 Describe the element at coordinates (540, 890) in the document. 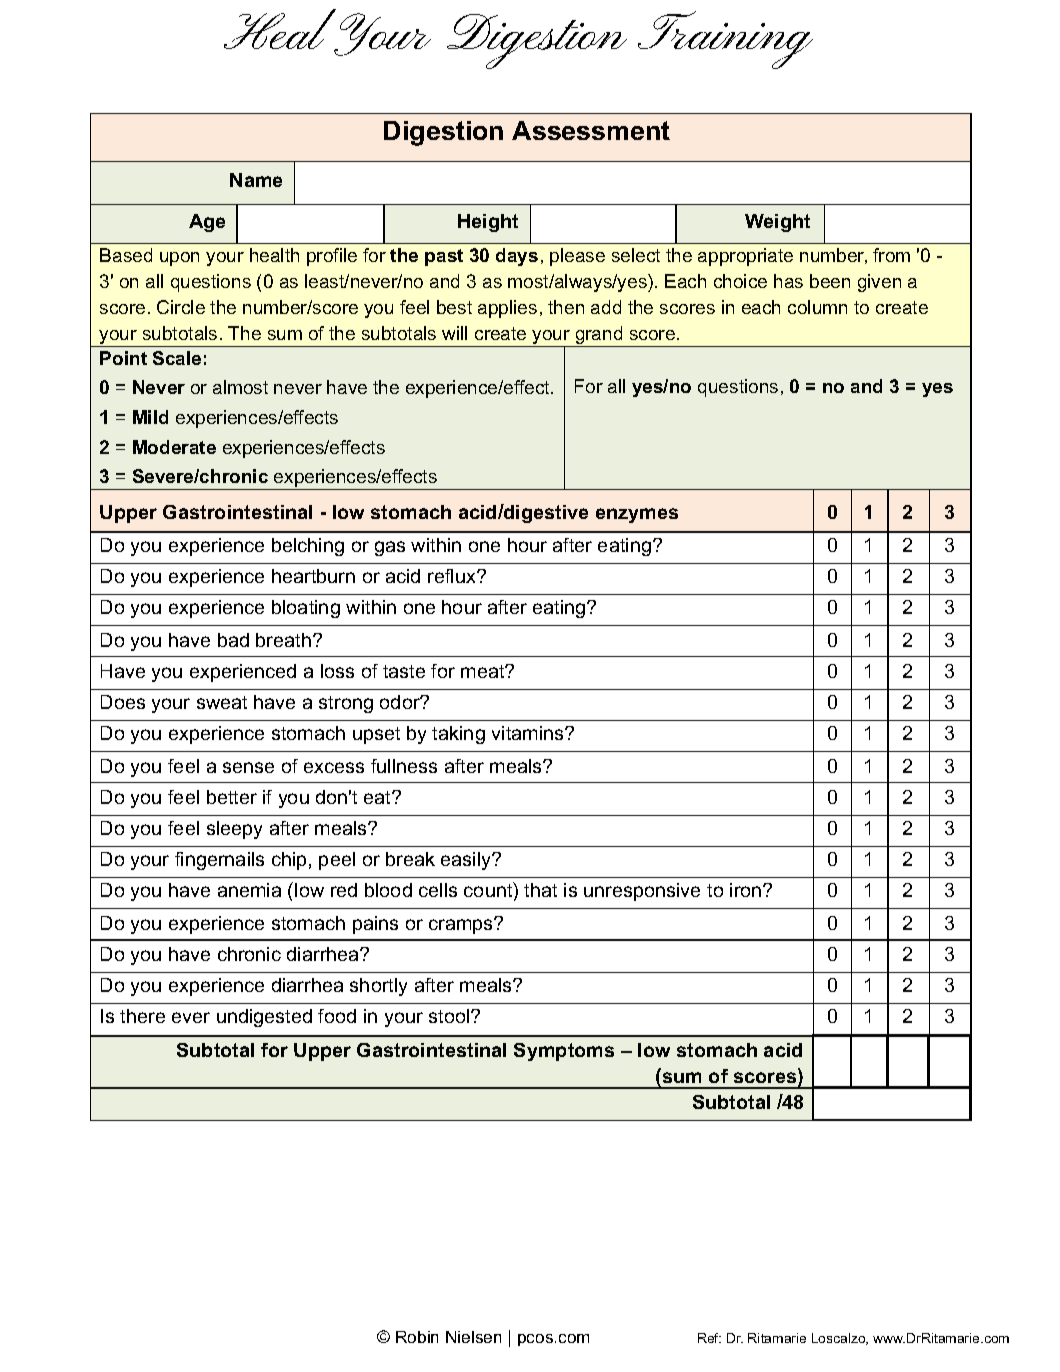

I see `that` at that location.
